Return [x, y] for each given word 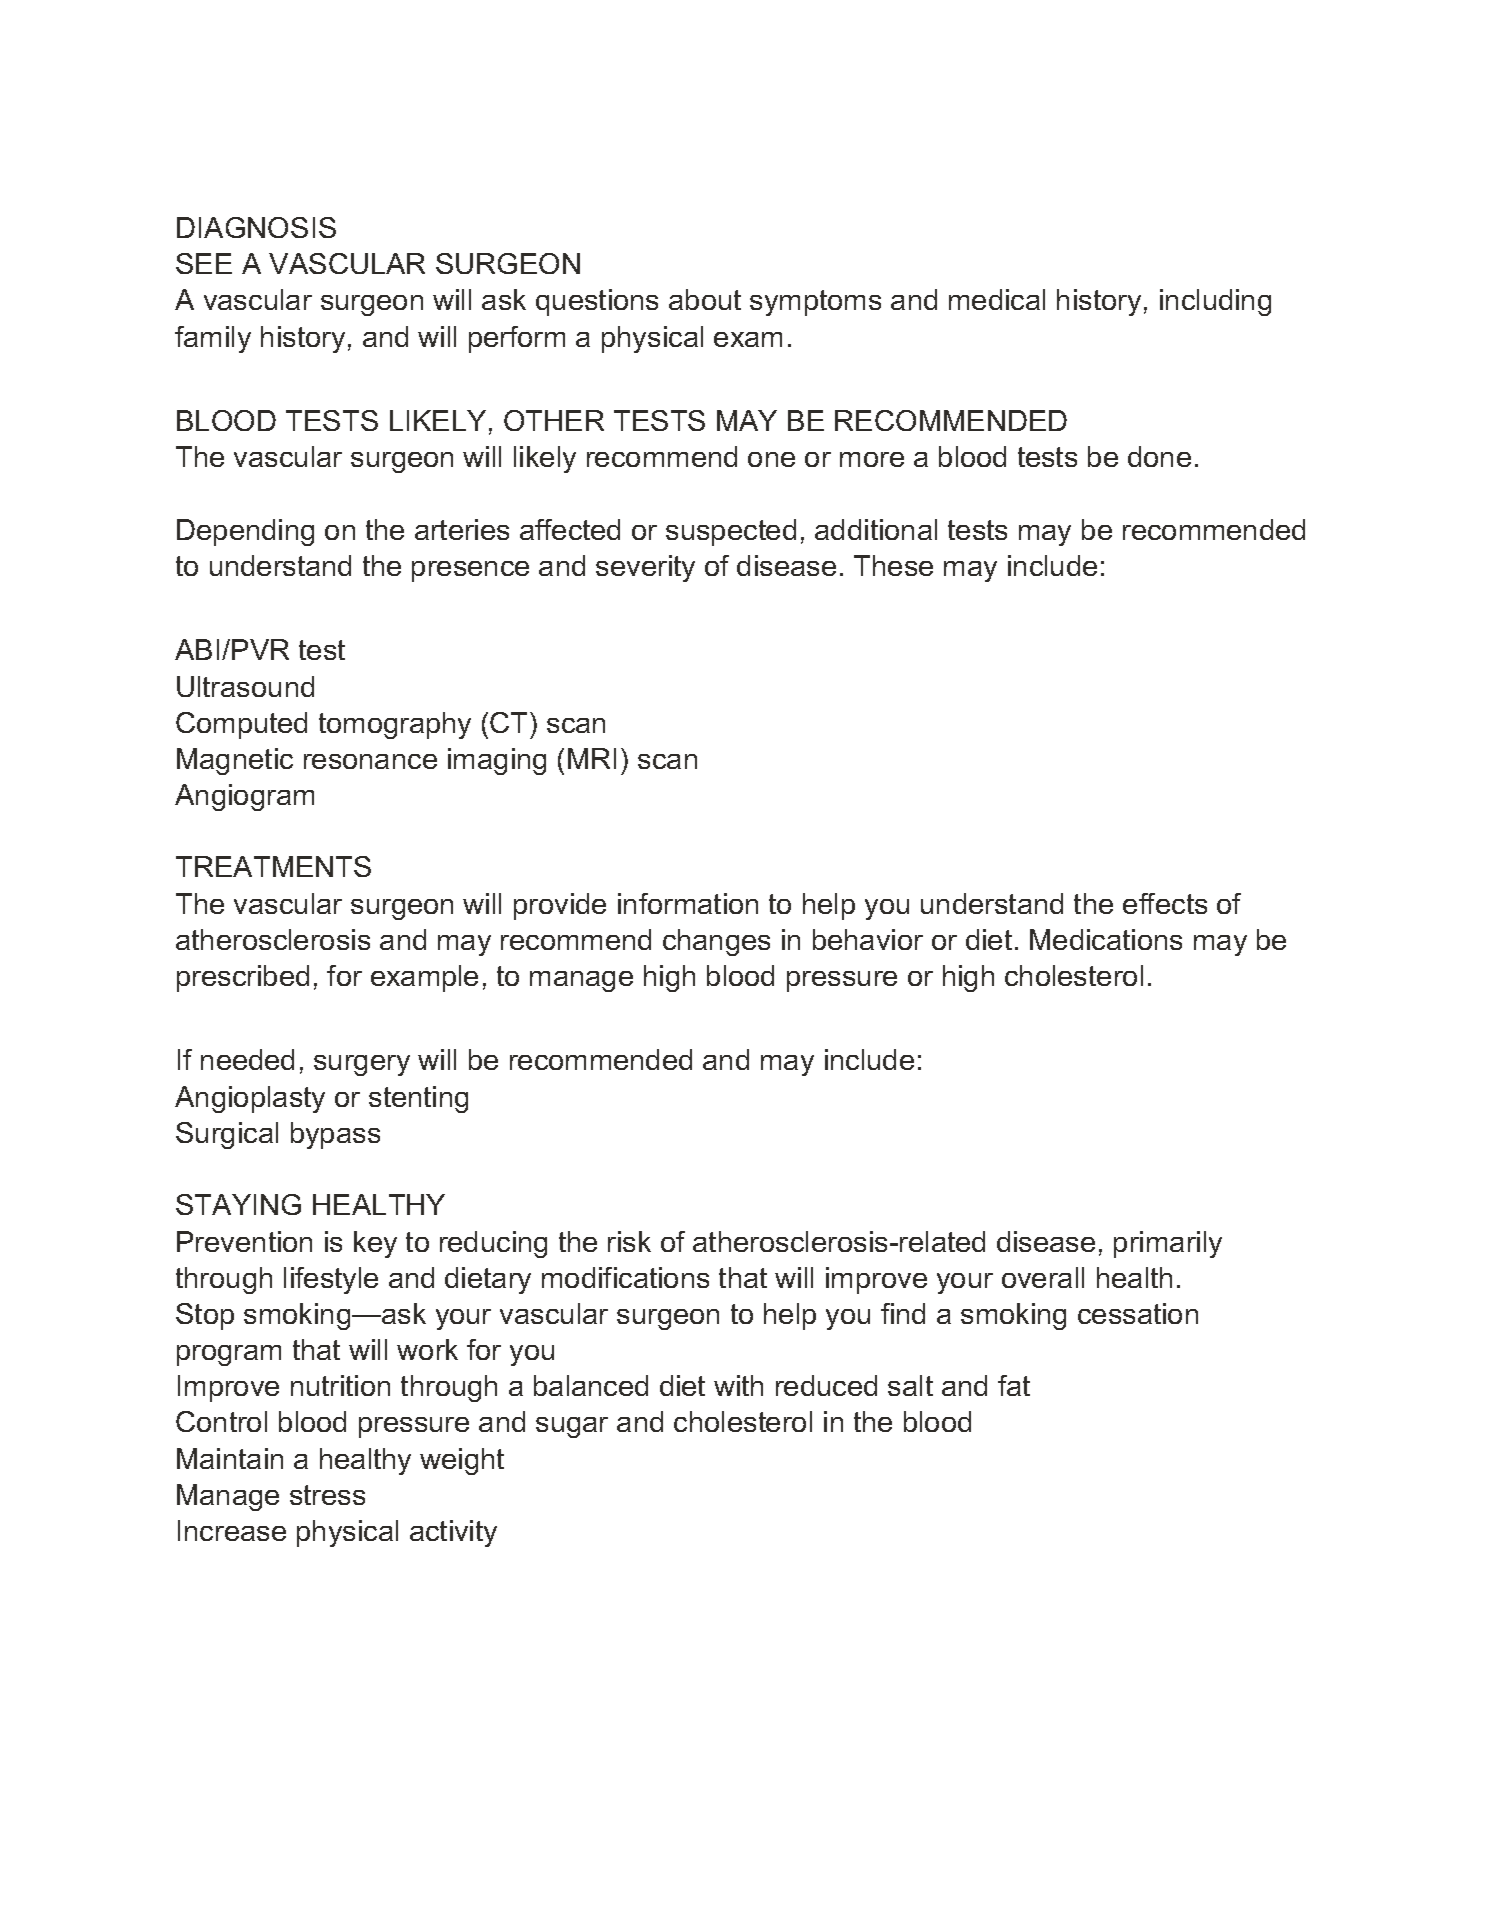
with [738, 1385]
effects [1165, 903]
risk [629, 1241]
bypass [335, 1135]
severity [645, 568]
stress [327, 1495]
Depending [245, 532]
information [688, 903]
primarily [1168, 1244]
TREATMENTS [273, 866]
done [1159, 456]
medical [997, 299]
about [705, 299]
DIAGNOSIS [256, 227]
